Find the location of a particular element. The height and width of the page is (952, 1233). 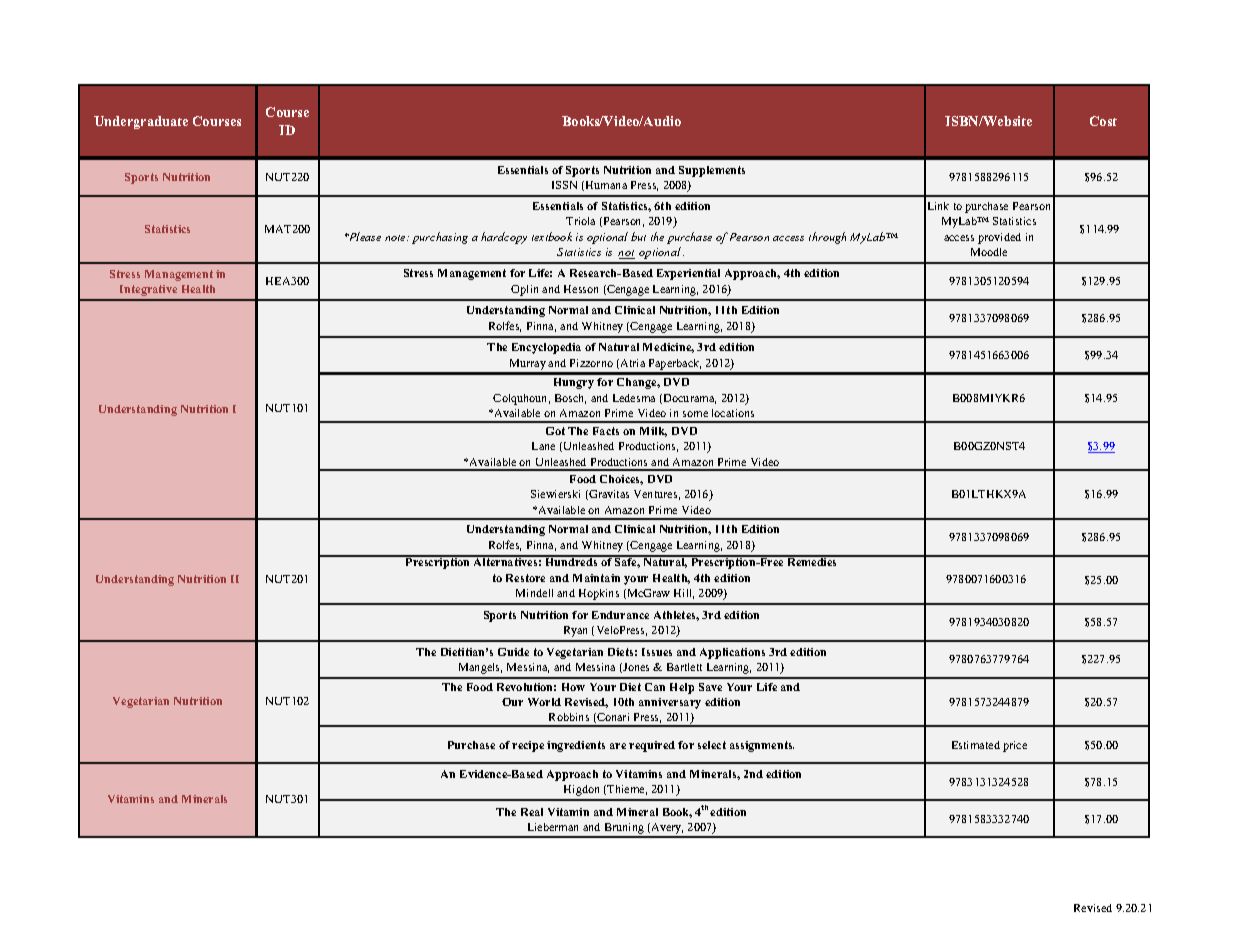

Lane is located at coordinates (543, 446).
